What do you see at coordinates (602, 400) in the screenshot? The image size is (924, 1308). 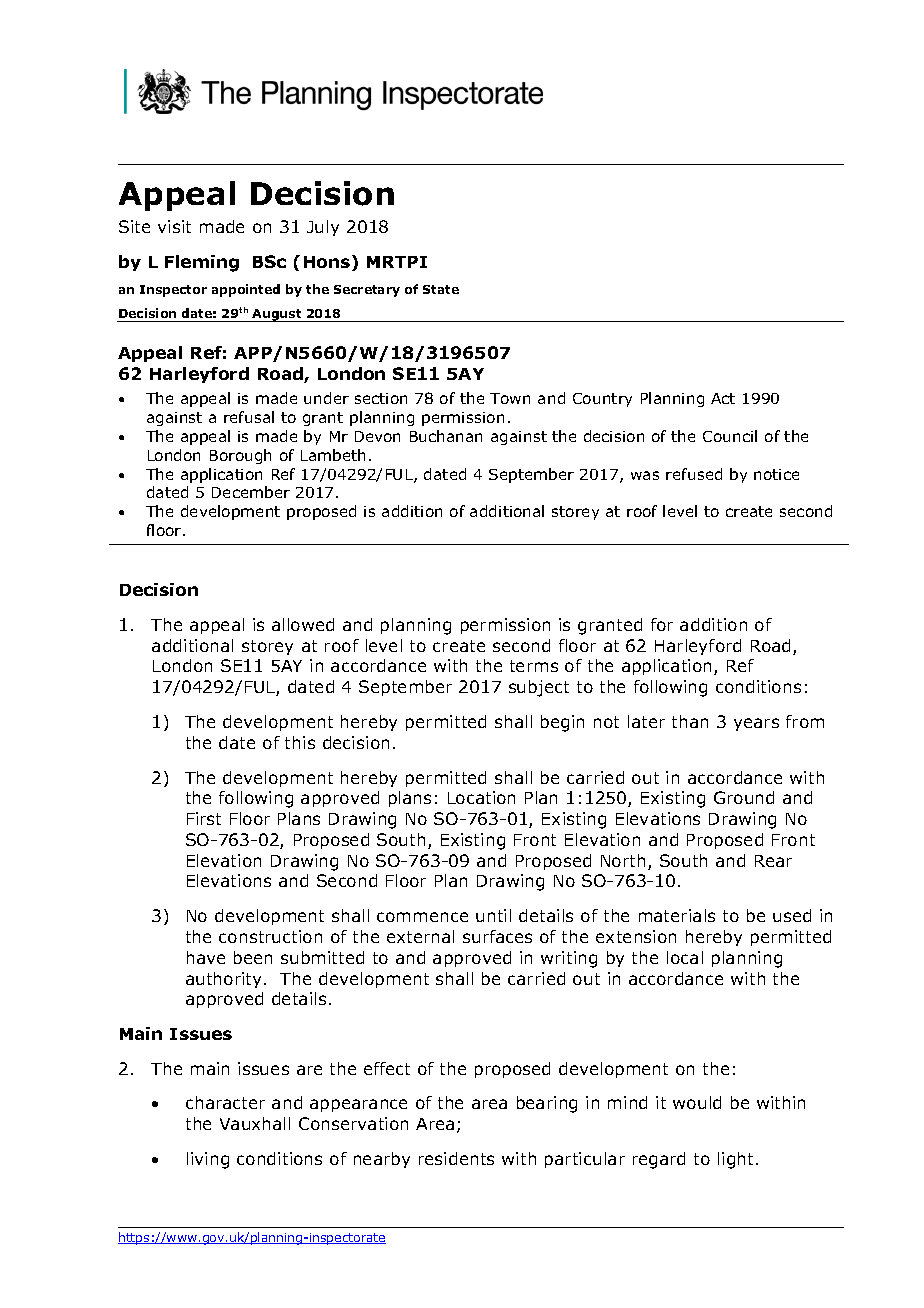 I see `Country` at bounding box center [602, 400].
